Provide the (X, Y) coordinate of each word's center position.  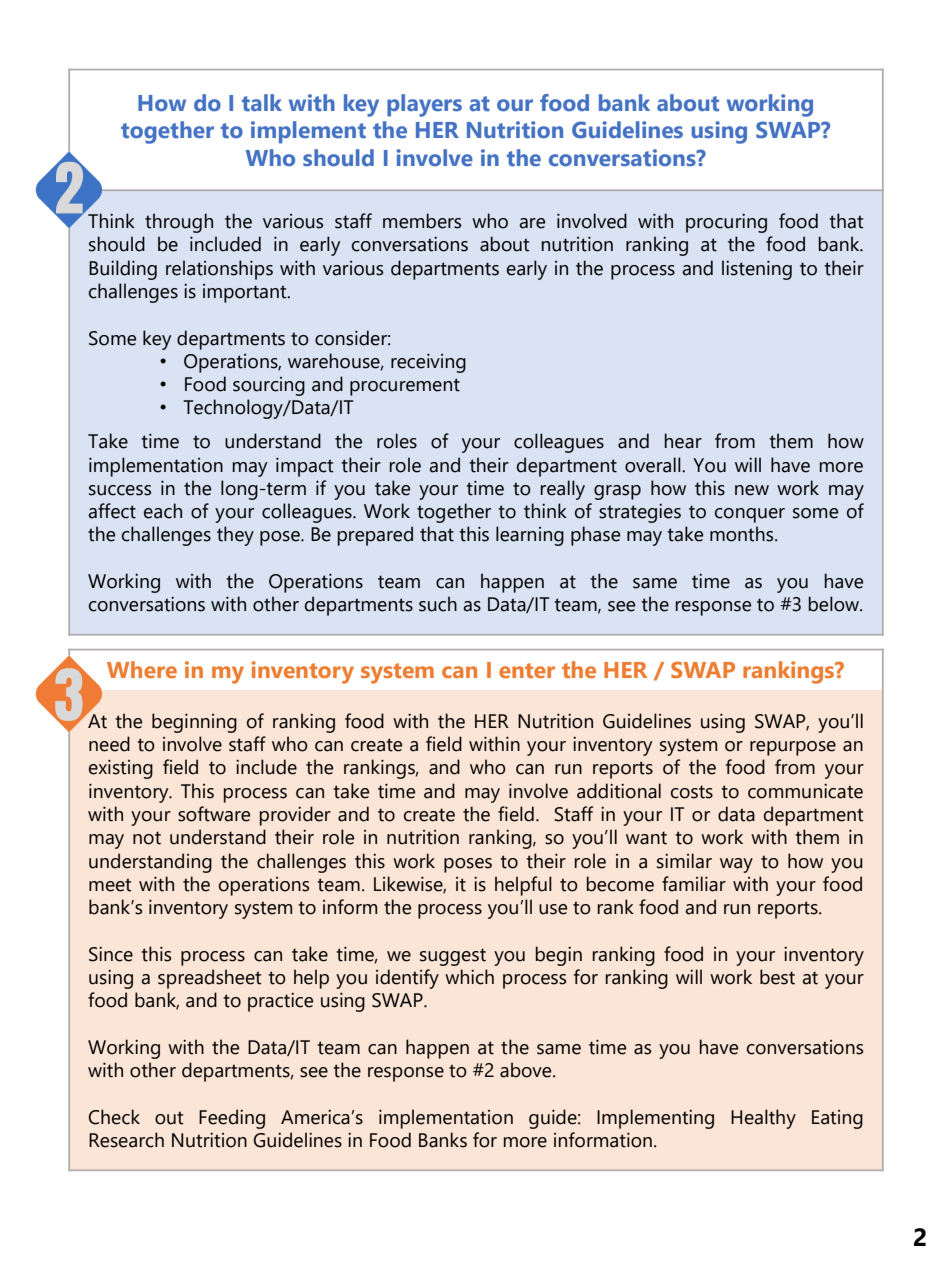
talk (262, 103)
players (424, 105)
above (527, 1070)
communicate (805, 791)
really (563, 490)
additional (619, 791)
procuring (726, 223)
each (163, 511)
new (752, 490)
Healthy (763, 1119)
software (214, 814)
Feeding (232, 1119)
